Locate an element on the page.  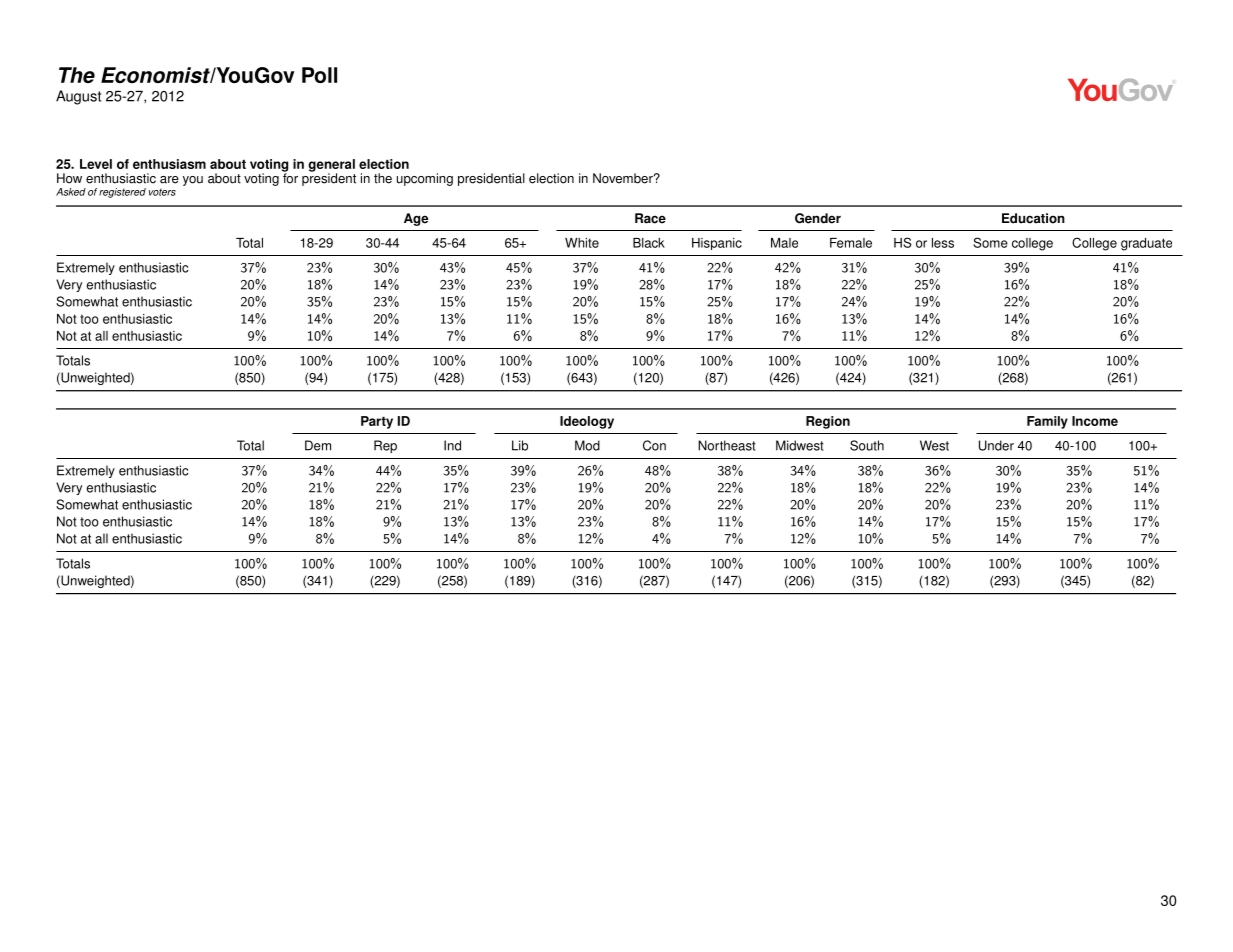
Poll is located at coordinates (319, 75).
